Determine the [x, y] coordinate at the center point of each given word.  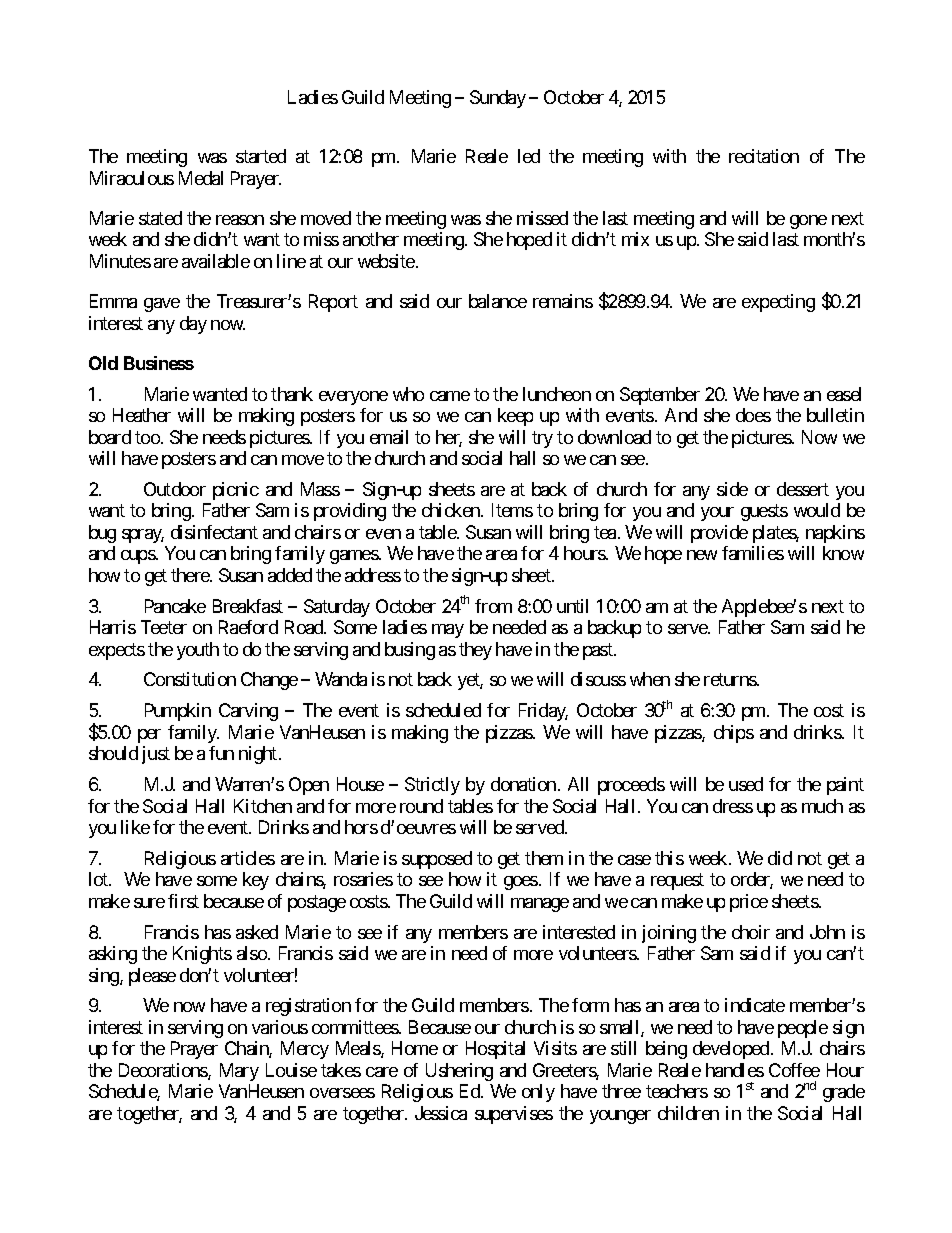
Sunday [498, 99]
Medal [201, 178]
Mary [239, 1072]
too [147, 437]
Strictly [432, 786]
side [732, 489]
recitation [764, 156]
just [156, 755]
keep [515, 417]
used [746, 784]
